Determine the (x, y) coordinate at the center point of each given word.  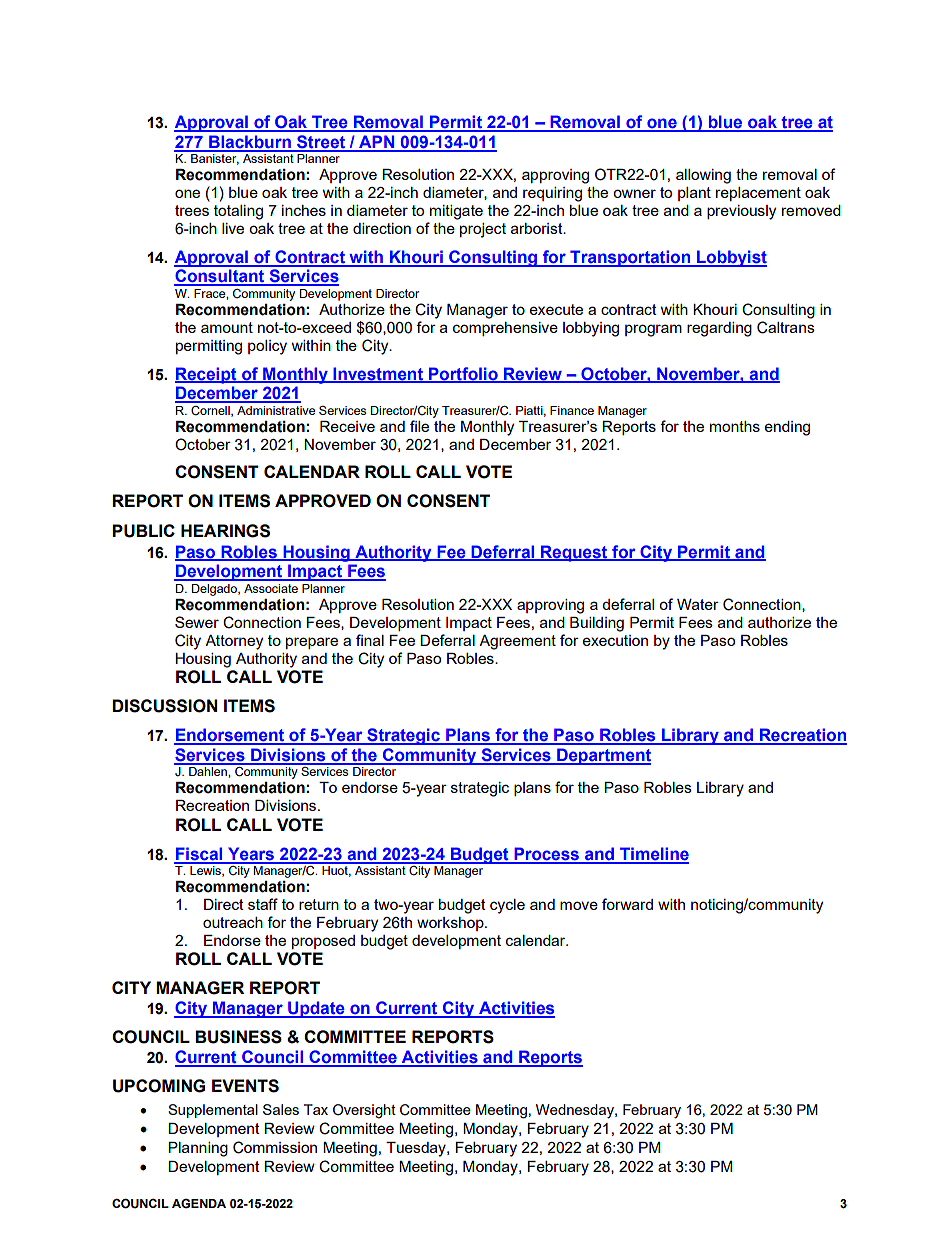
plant (694, 194)
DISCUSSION (164, 706)
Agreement (517, 642)
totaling (238, 212)
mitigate (456, 212)
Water (698, 604)
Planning (198, 1149)
